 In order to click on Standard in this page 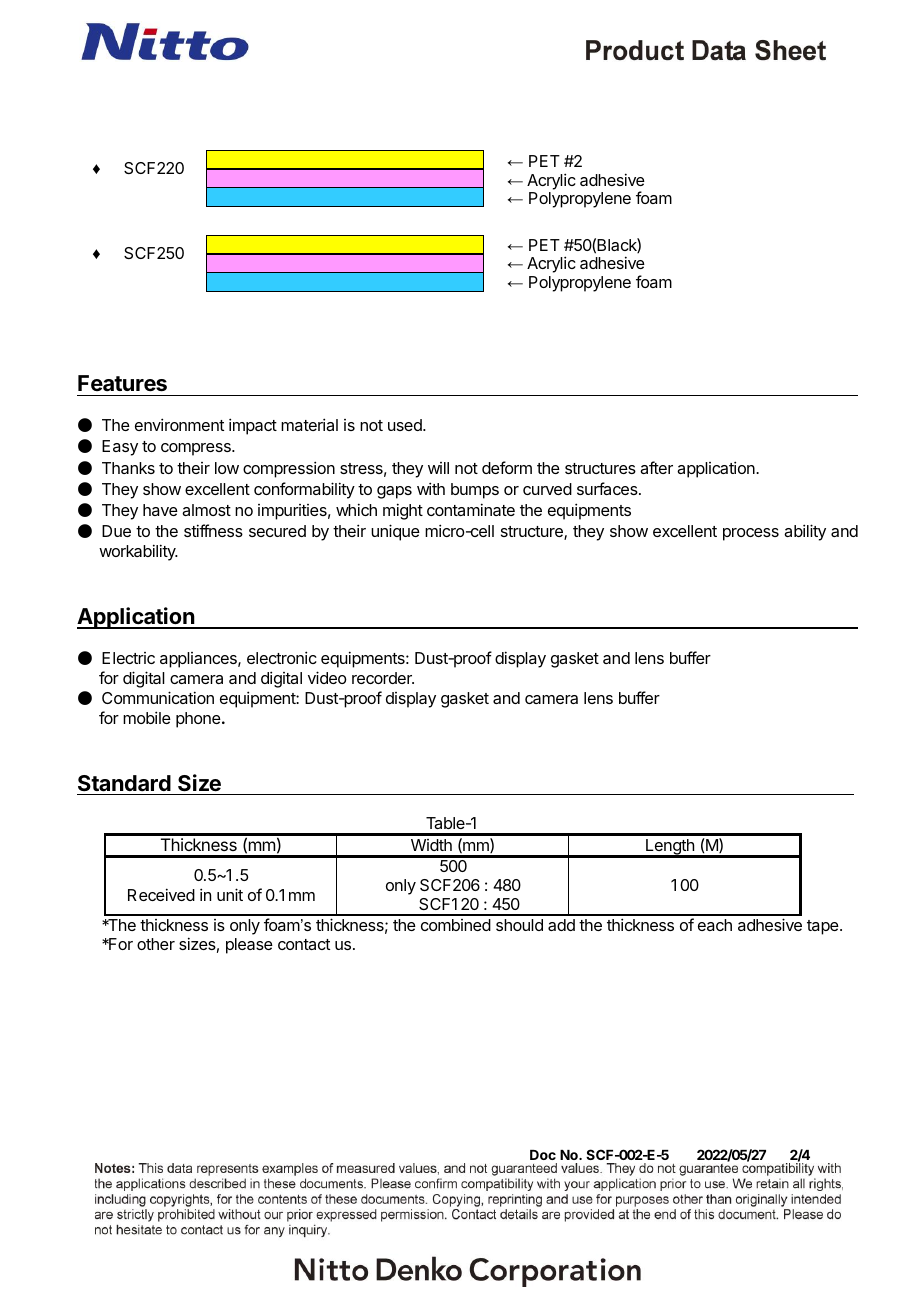, I will do `click(124, 783)`.
